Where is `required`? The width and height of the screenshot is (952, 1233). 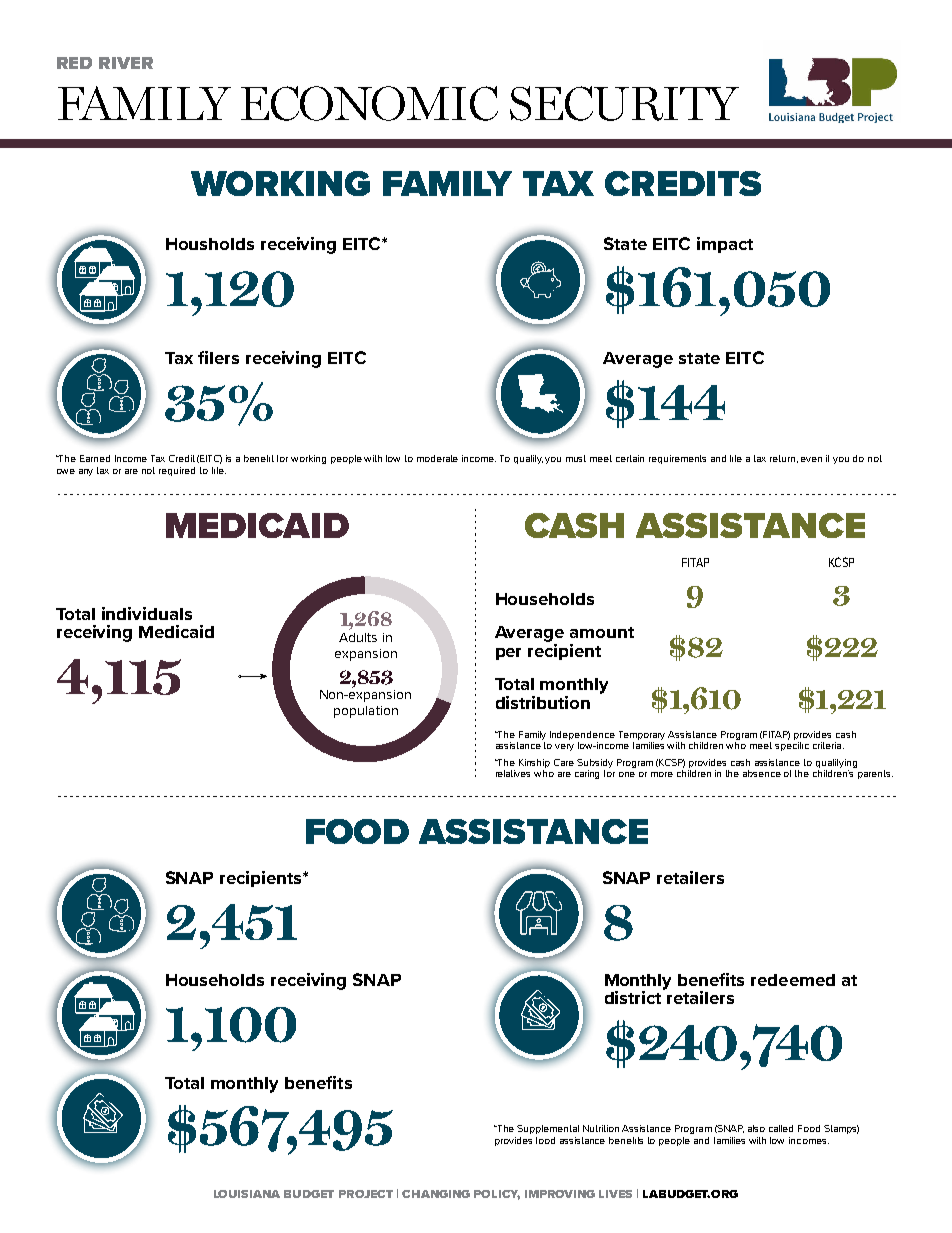 required is located at coordinates (177, 471).
